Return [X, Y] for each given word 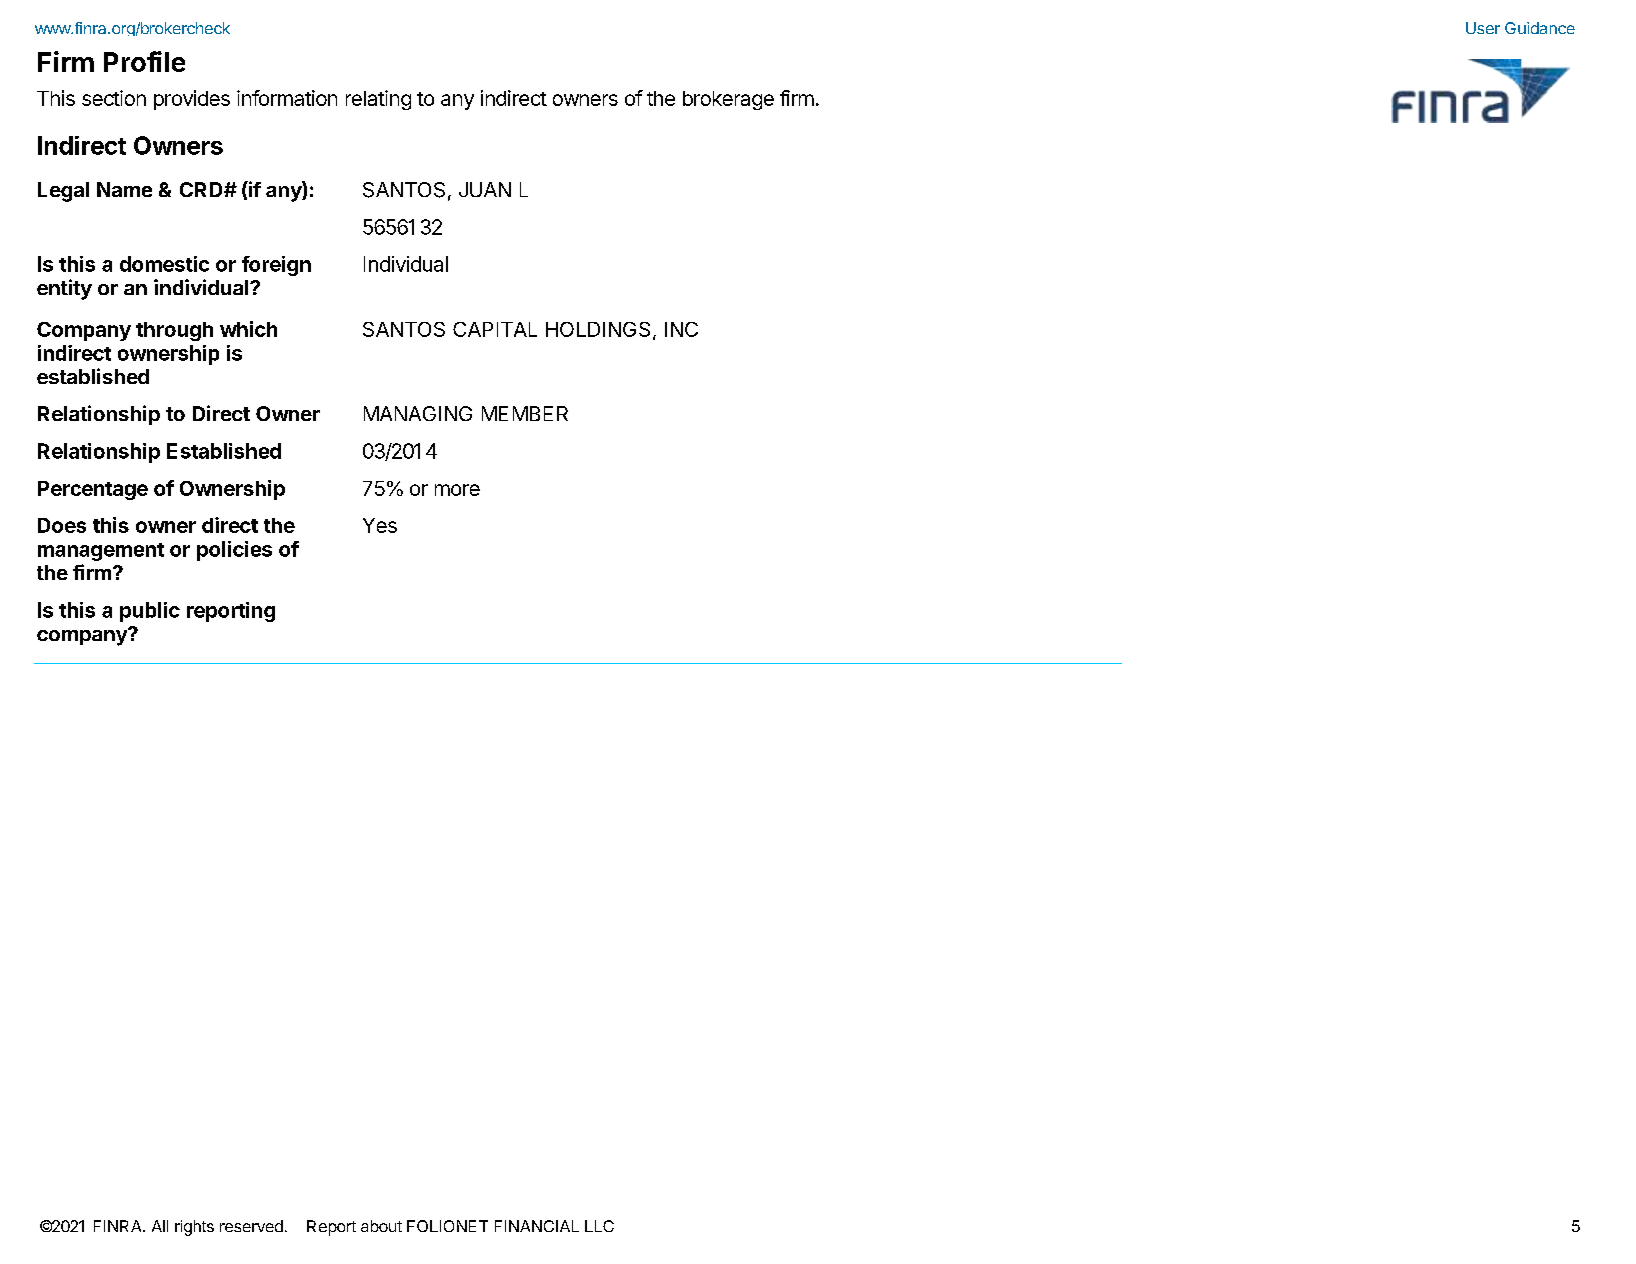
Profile [144, 61]
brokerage [728, 100]
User [1483, 28]
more [457, 490]
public [150, 612]
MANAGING [418, 413]
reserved [251, 1226]
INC [681, 329]
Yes [380, 525]
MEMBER [525, 413]
